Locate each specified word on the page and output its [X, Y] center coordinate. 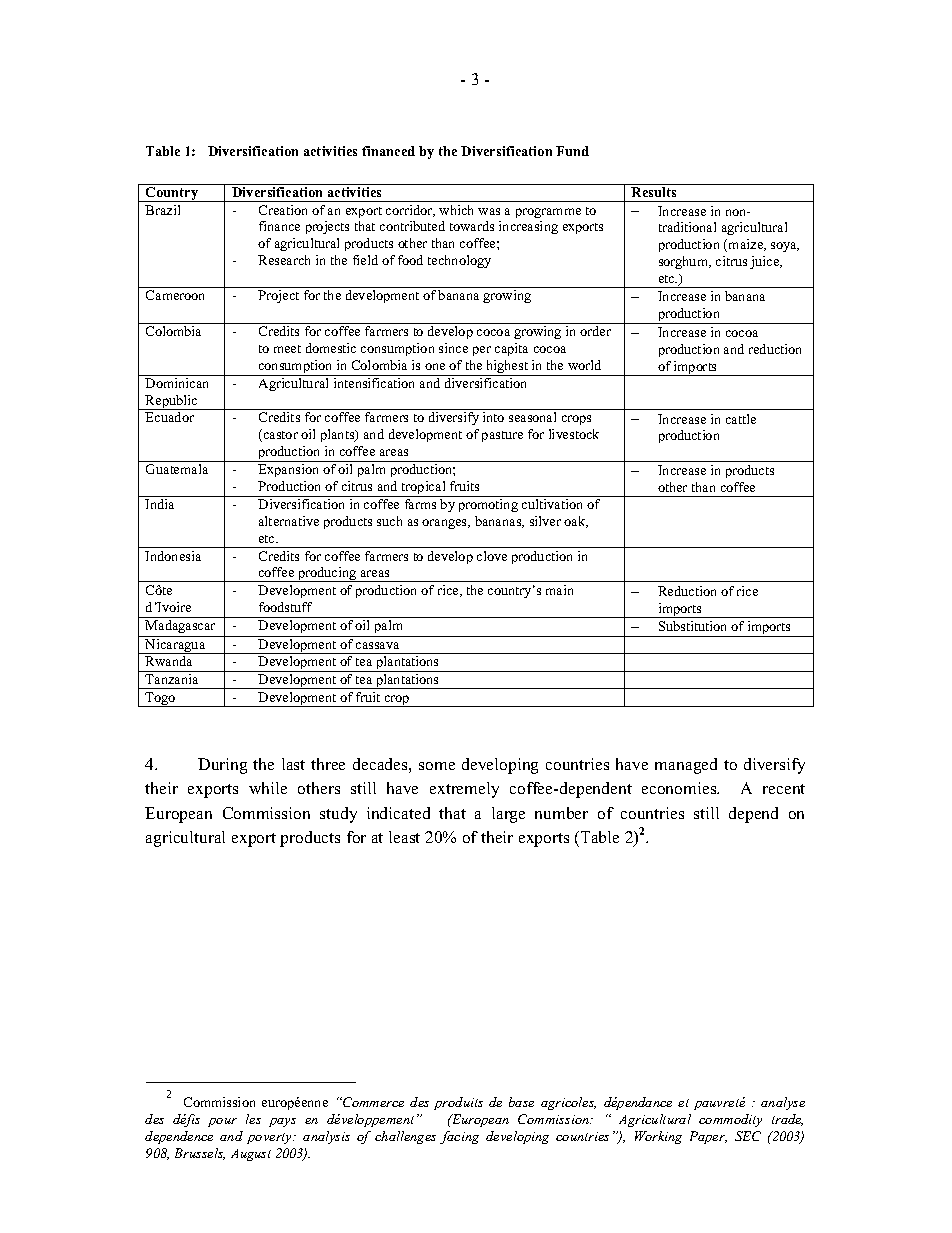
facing [459, 1137]
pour [222, 1122]
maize [747, 245]
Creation [283, 210]
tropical [424, 489]
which [456, 210]
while [268, 788]
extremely [464, 790]
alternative [289, 521]
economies [680, 788]
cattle [741, 419]
